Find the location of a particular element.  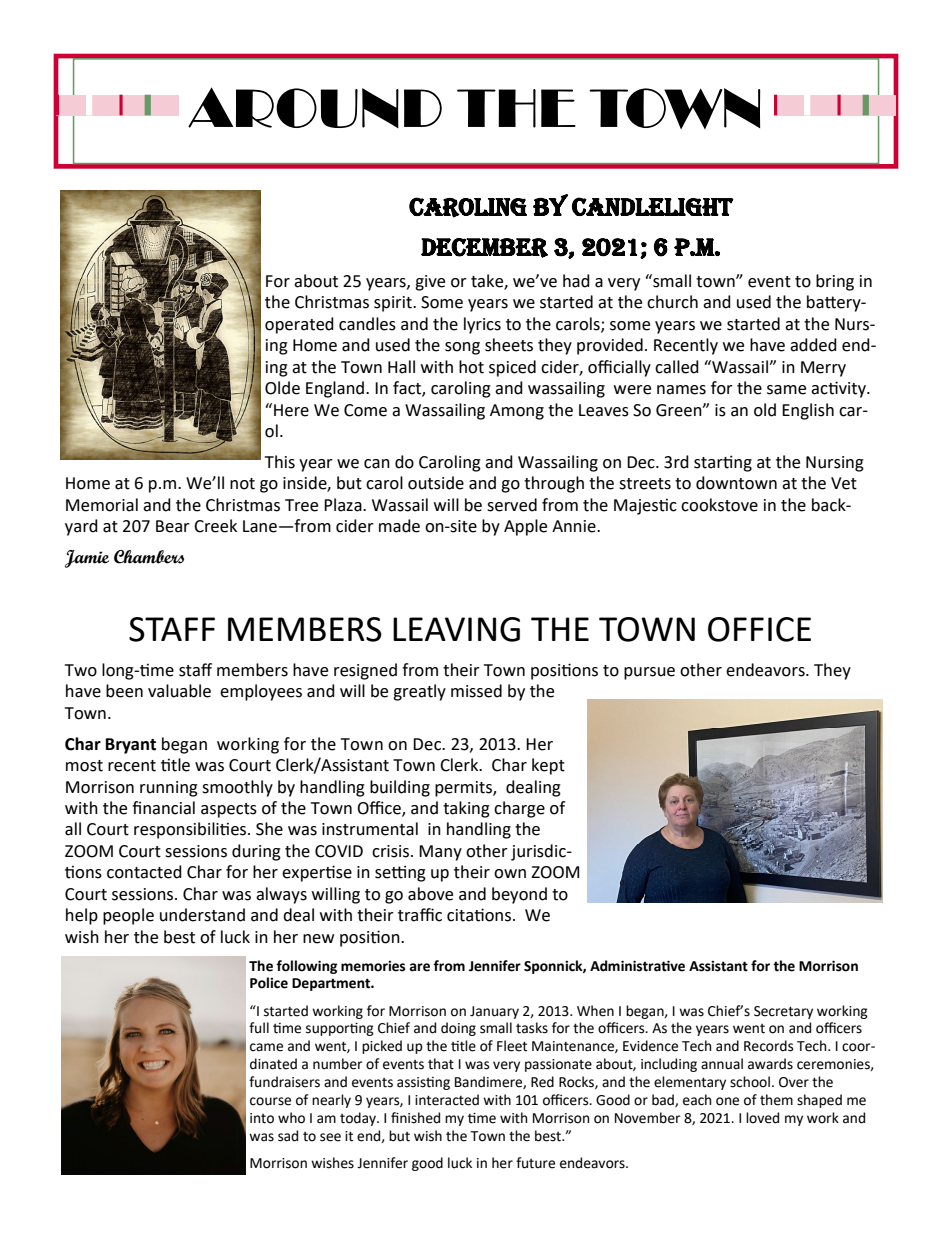

interacted is located at coordinates (447, 1100).
